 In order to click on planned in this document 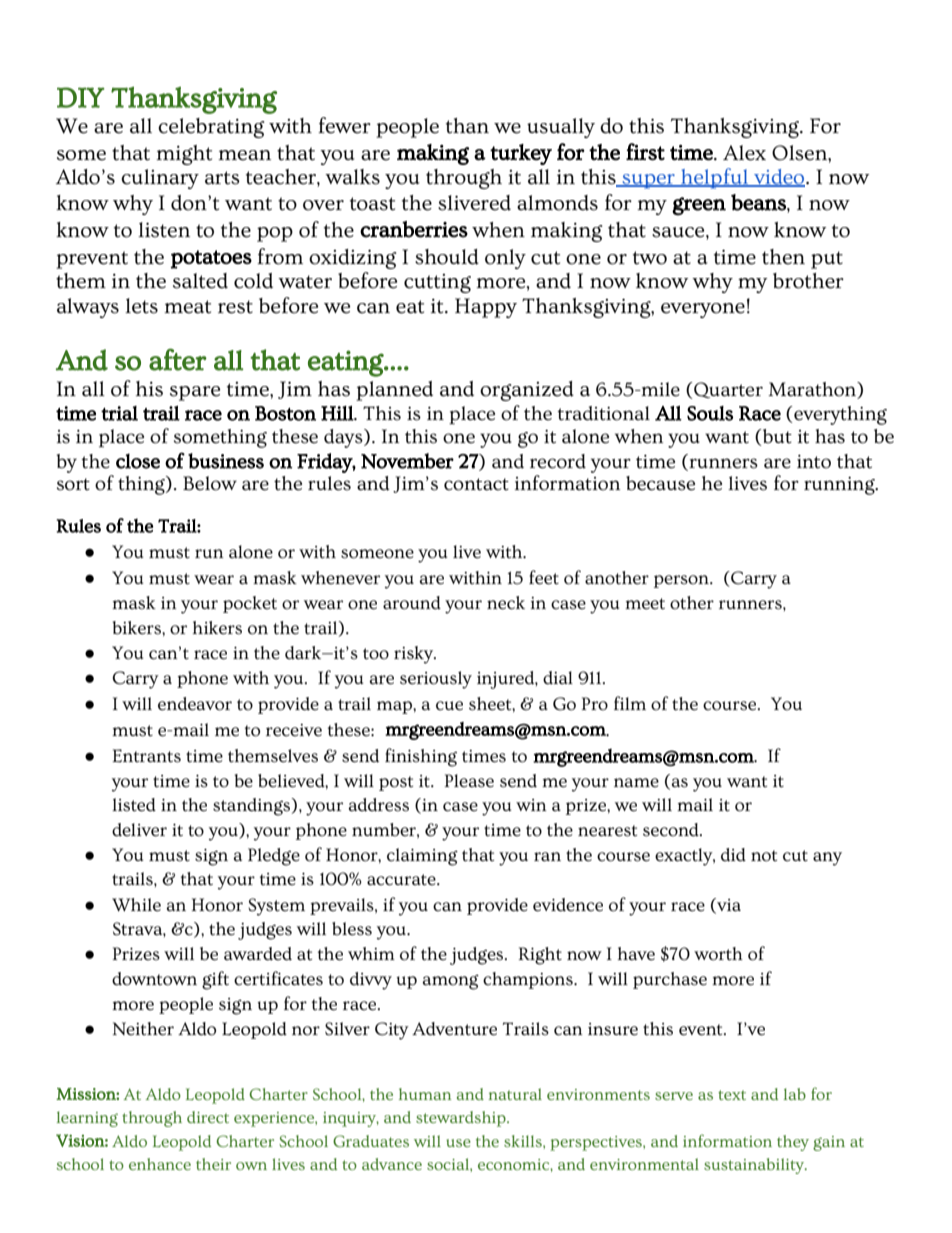, I will do `click(394, 391)`.
